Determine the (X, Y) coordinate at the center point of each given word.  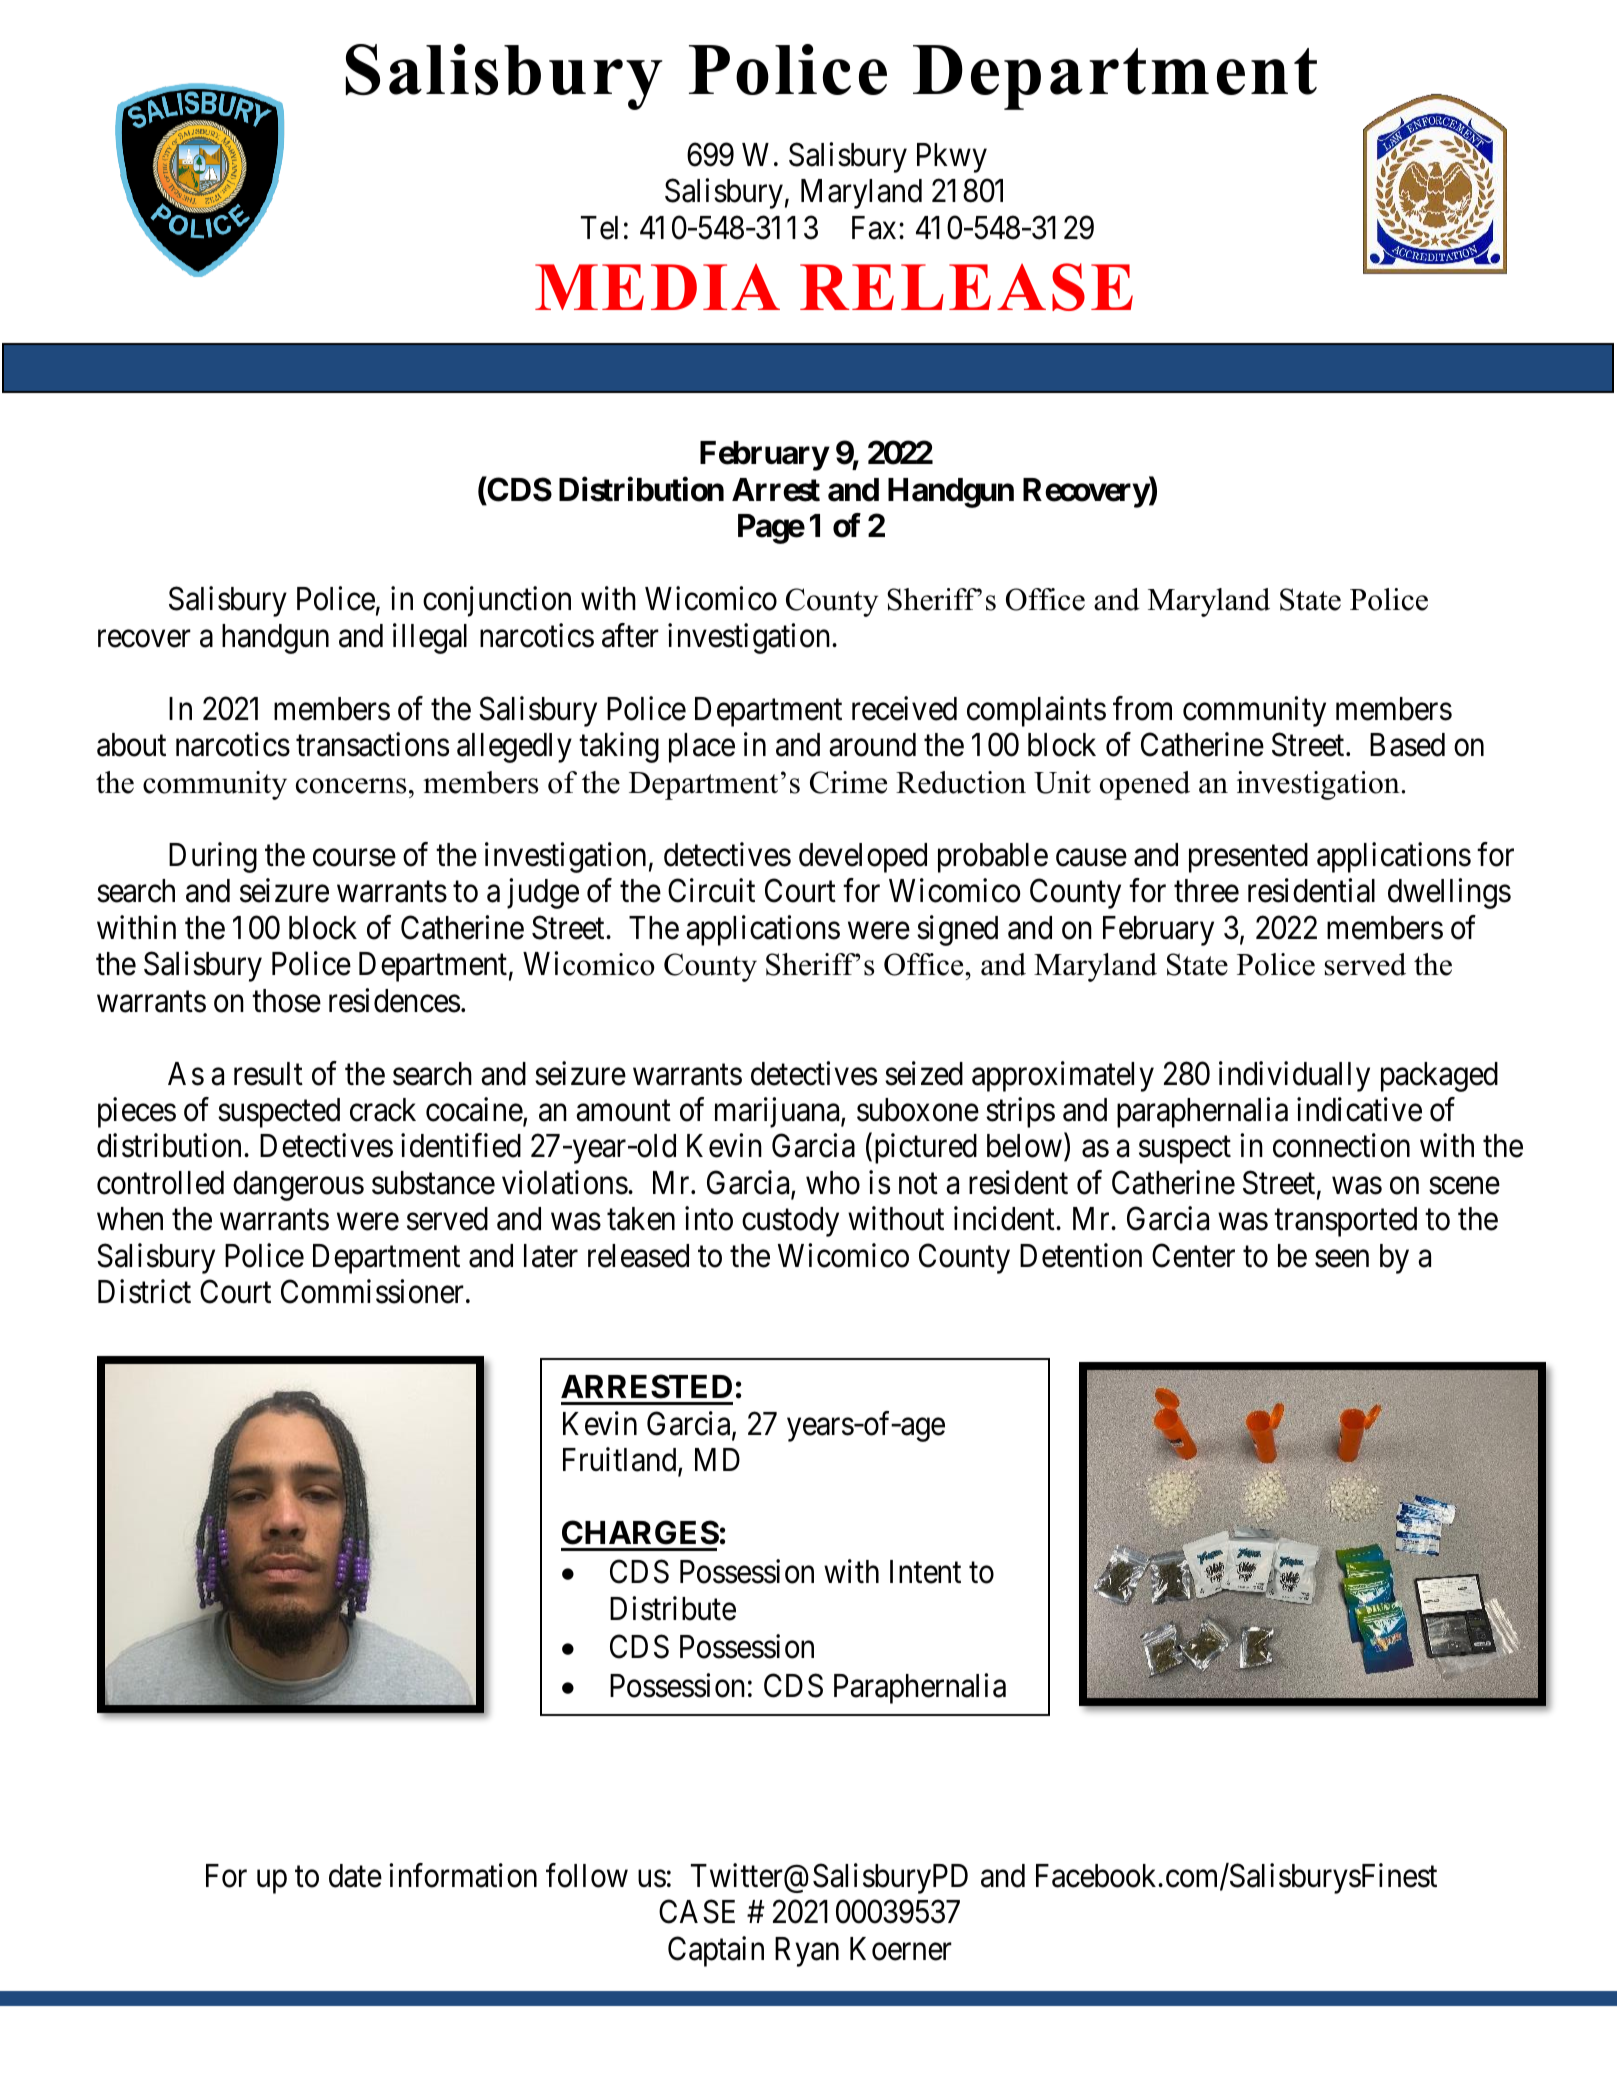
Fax (874, 228)
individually (1294, 1076)
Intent (925, 1572)
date (355, 1876)
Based (1407, 745)
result (268, 1074)
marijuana (778, 1112)
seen (1342, 1259)
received (904, 708)
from (1142, 708)
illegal (430, 638)
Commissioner (372, 1292)
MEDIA (657, 287)
